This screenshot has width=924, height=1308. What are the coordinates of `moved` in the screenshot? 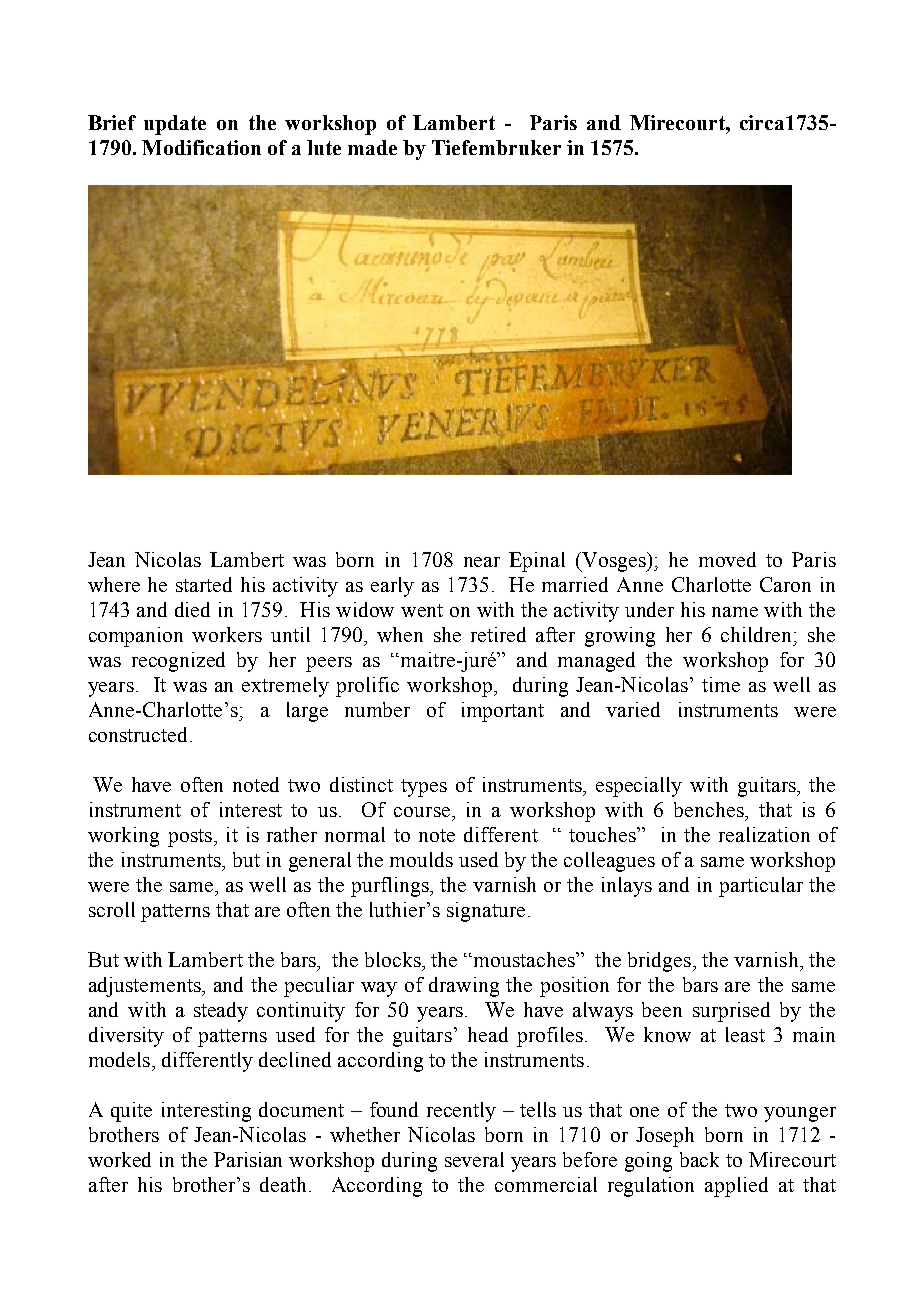 It's located at (727, 559).
